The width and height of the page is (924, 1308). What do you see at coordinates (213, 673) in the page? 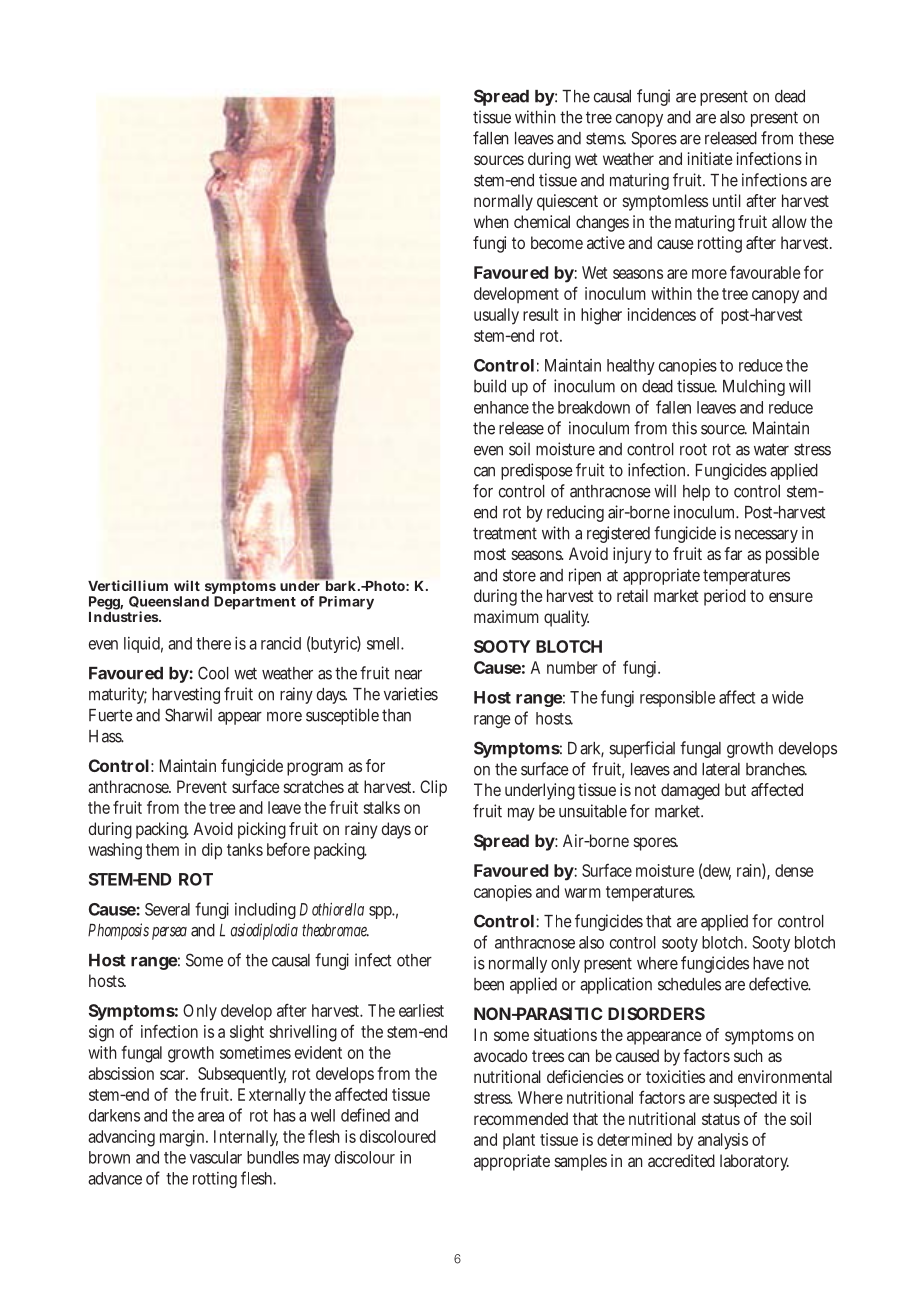
I see `Cool` at bounding box center [213, 673].
